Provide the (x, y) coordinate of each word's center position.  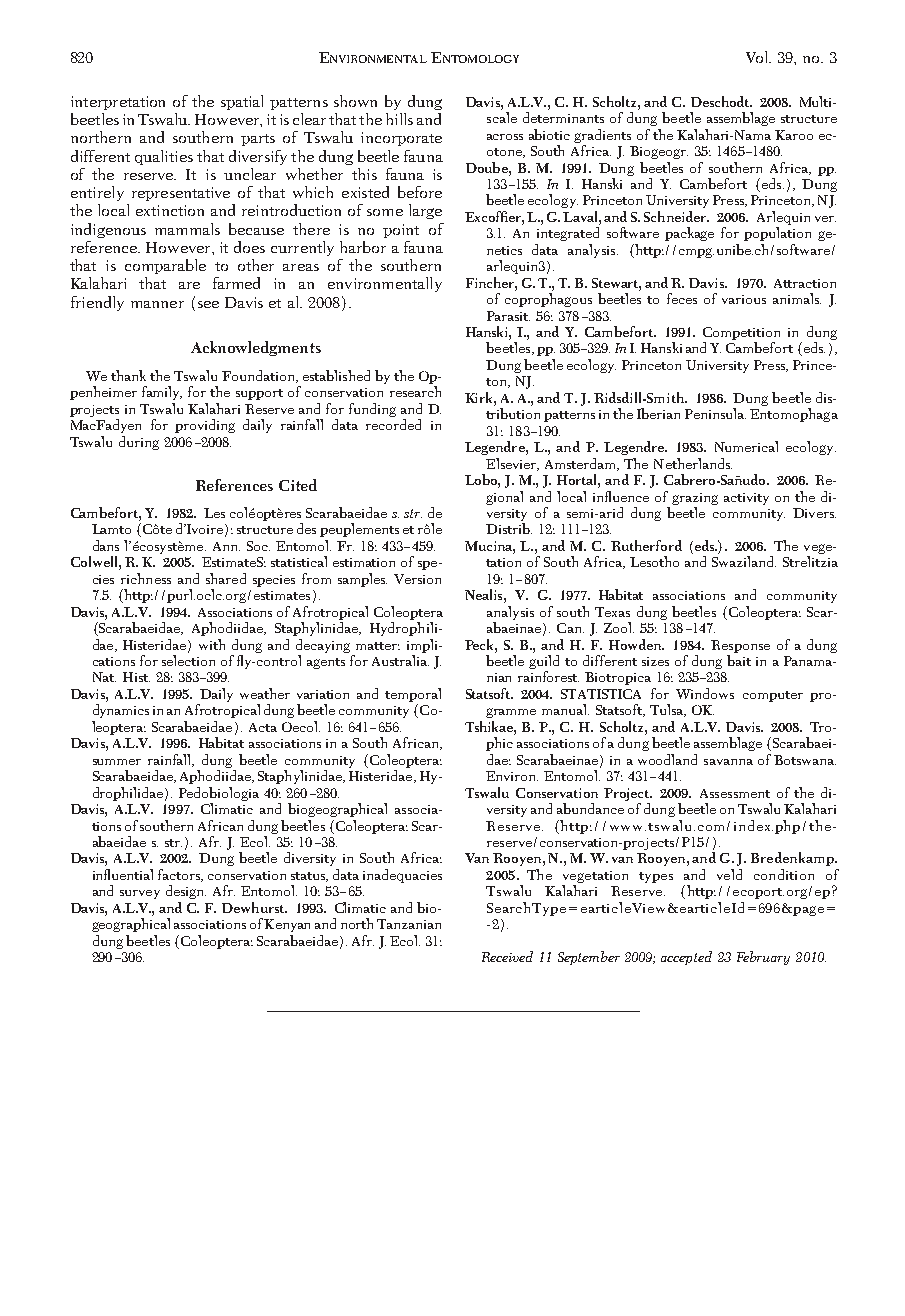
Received (507, 956)
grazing (695, 499)
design (186, 892)
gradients (602, 136)
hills (399, 119)
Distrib (509, 528)
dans (106, 545)
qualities (164, 157)
